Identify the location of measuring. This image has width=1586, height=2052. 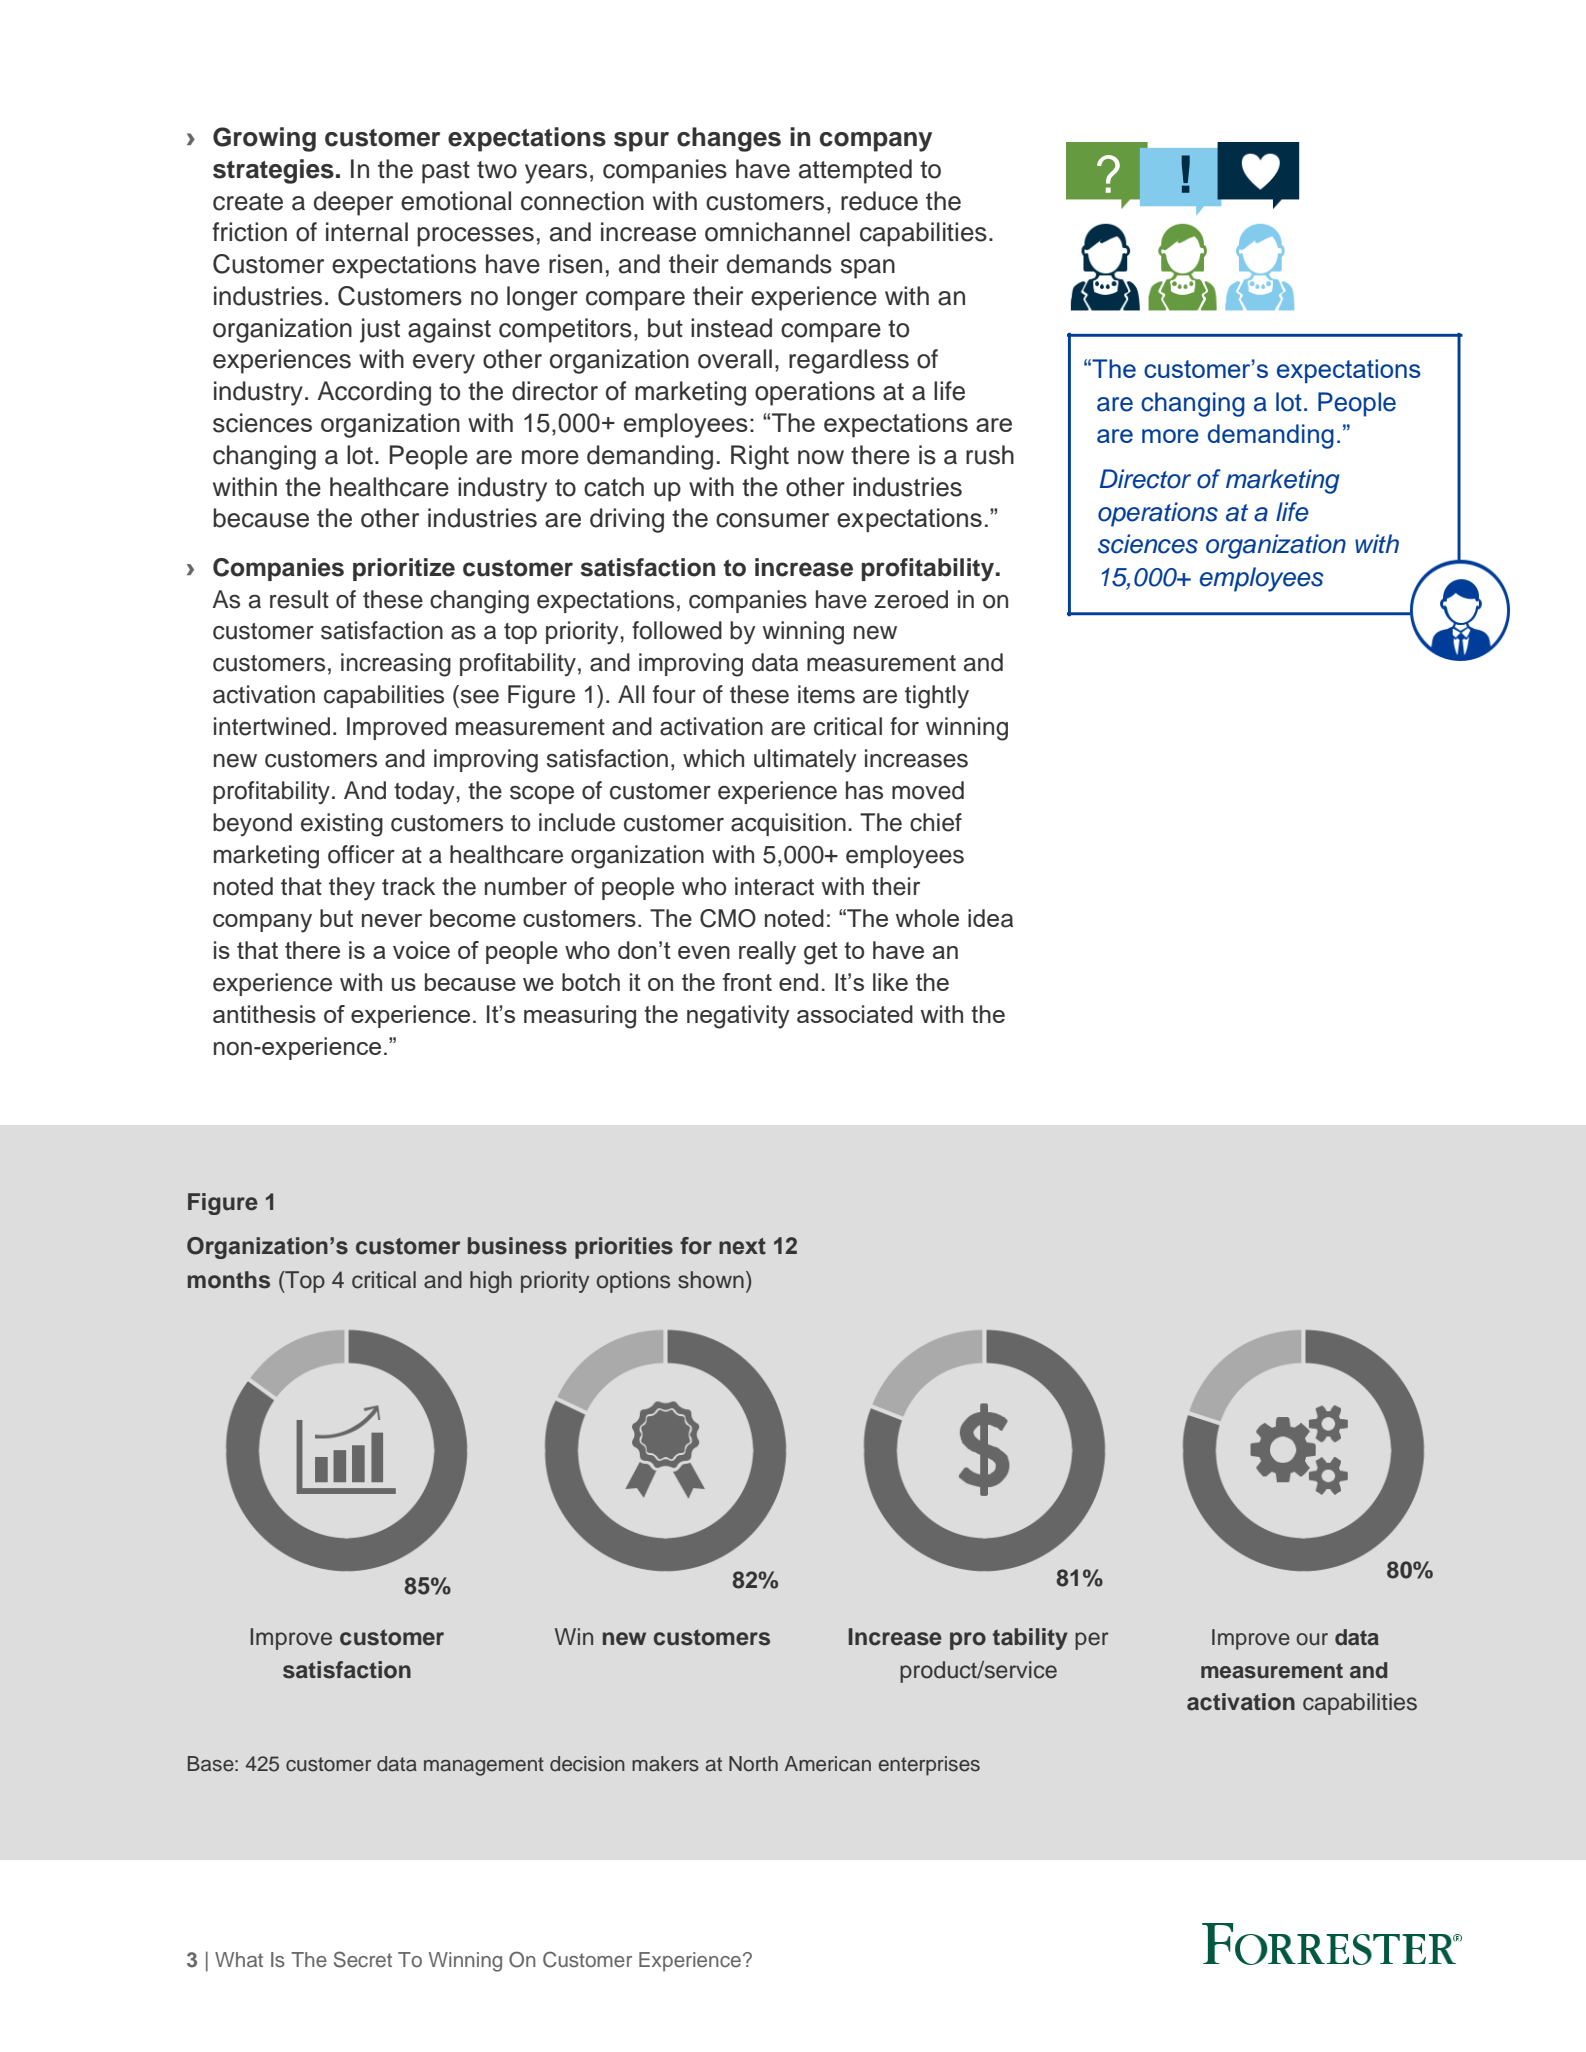
(580, 1017).
